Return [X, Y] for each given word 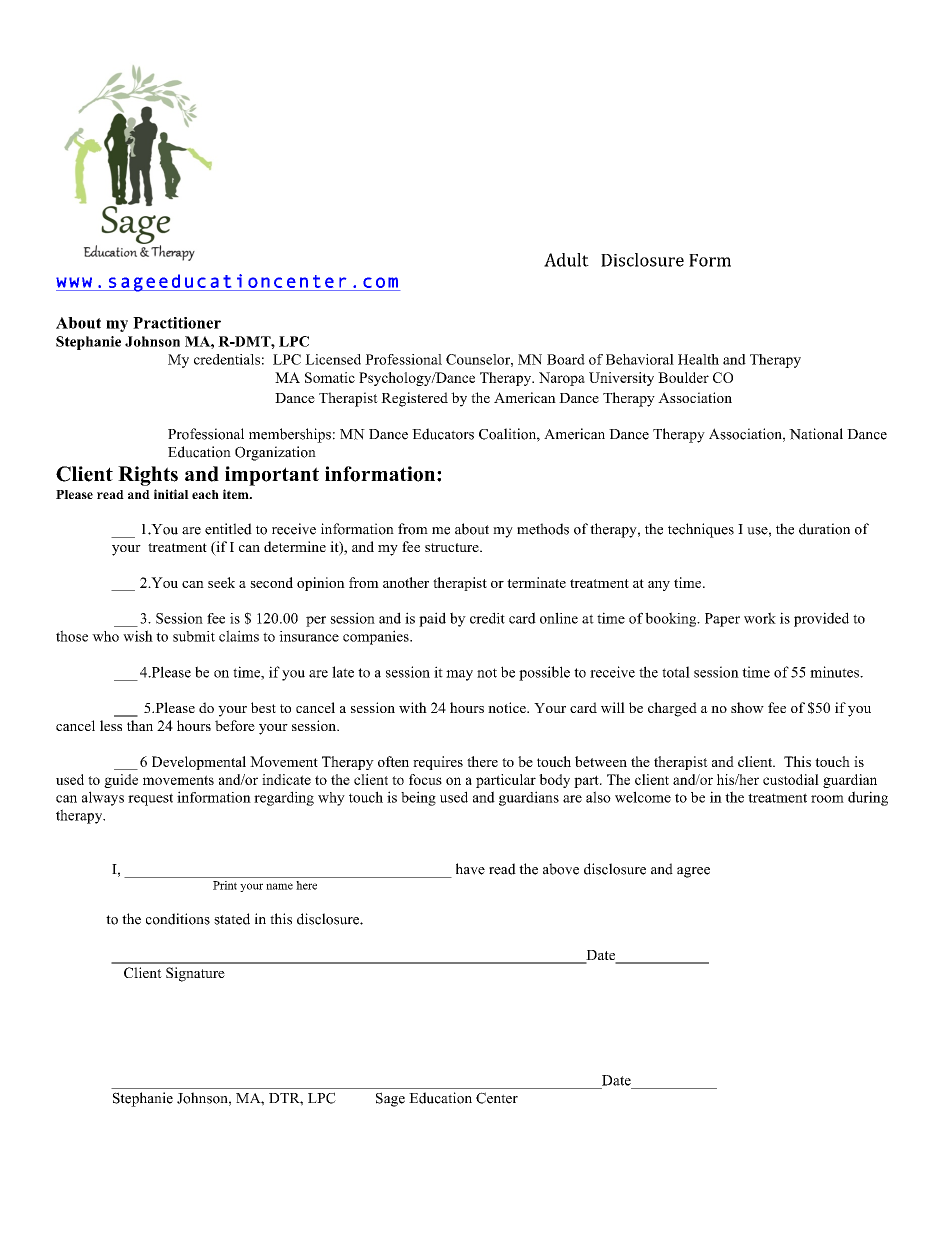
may [459, 675]
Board [566, 359]
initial [171, 494]
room [827, 799]
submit [194, 636]
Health [698, 359]
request [150, 799]
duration [824, 529]
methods [543, 529]
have [470, 869]
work [760, 618]
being [418, 798]
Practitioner [177, 323]
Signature [195, 974]
